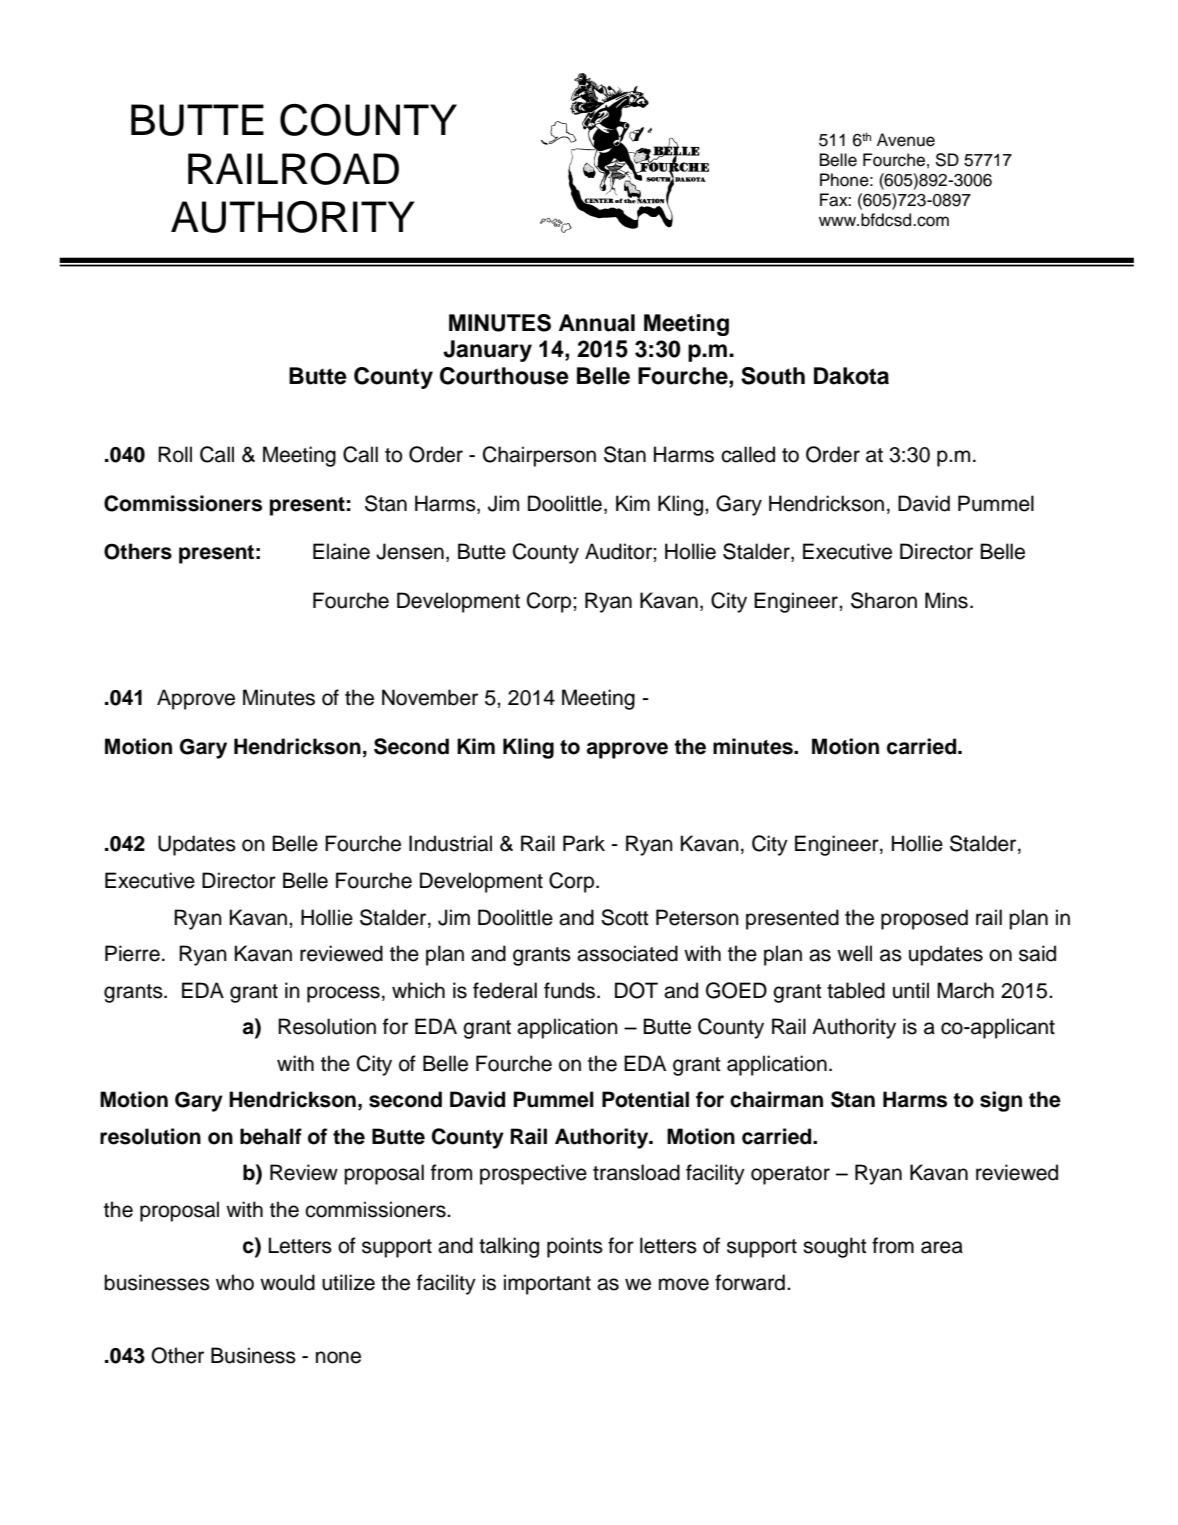 The image size is (1178, 1525). What do you see at coordinates (946, 600) in the screenshot?
I see `Mins` at bounding box center [946, 600].
